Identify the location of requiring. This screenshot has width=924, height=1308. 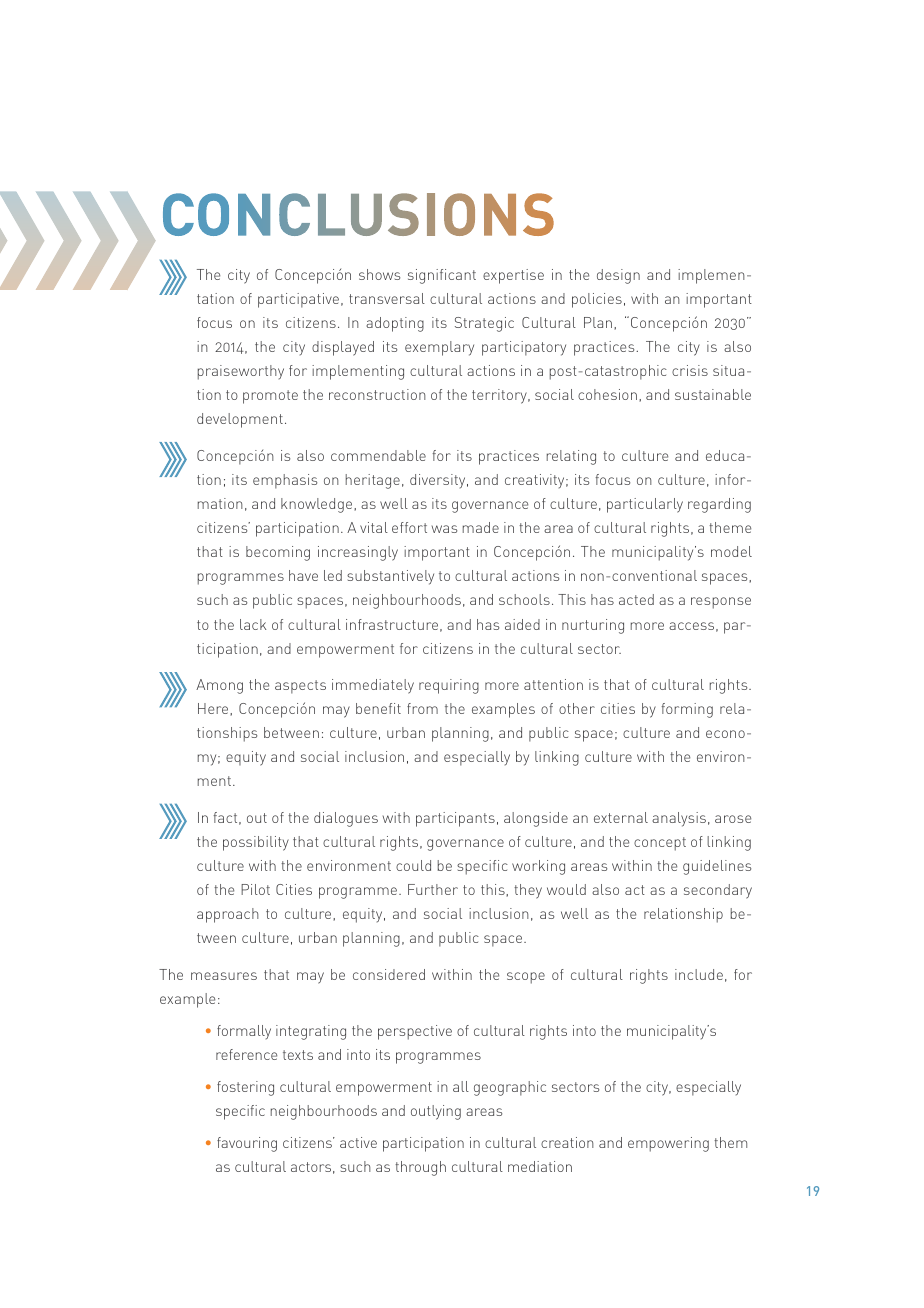
(449, 686).
